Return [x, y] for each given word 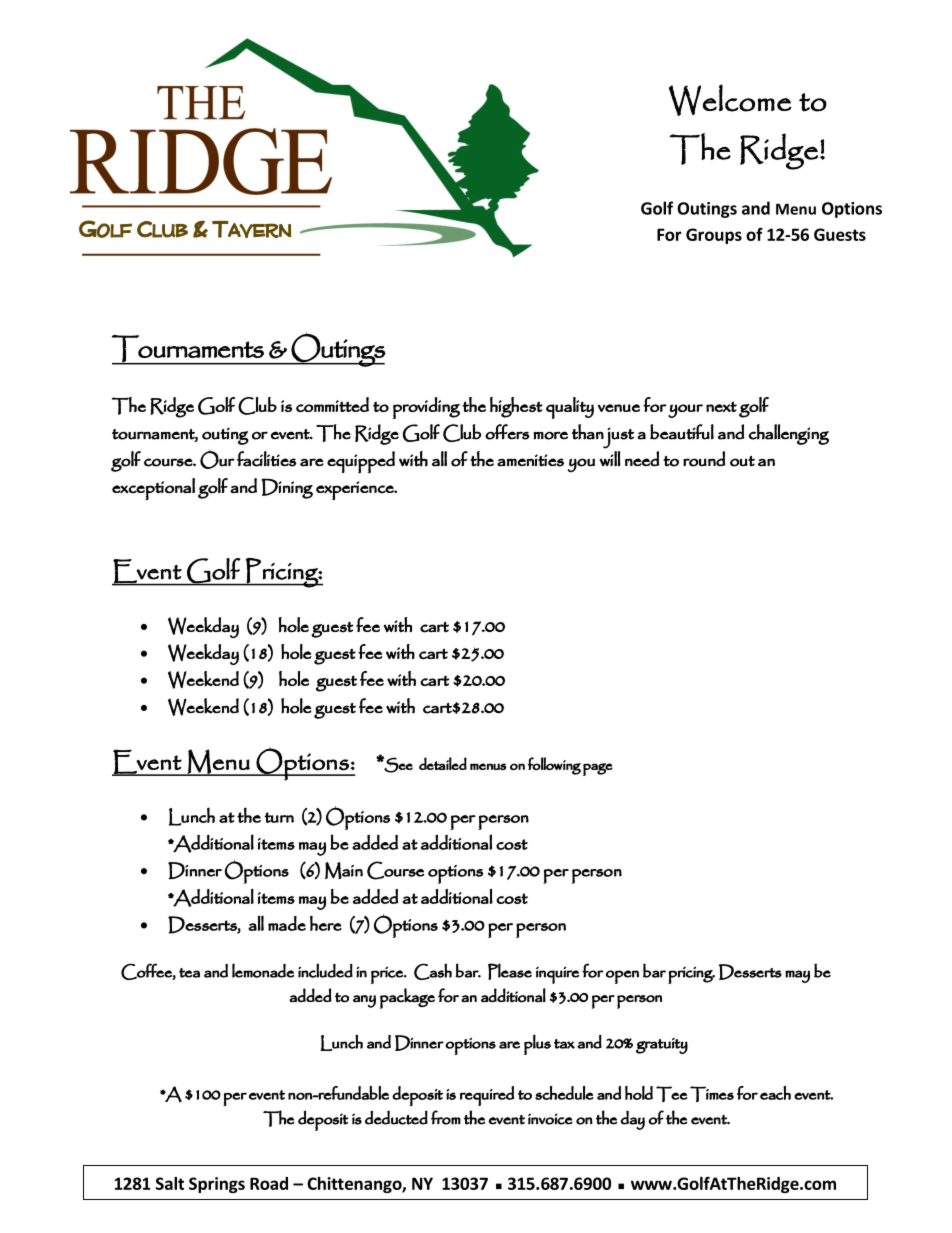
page [598, 769]
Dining [287, 488]
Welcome [730, 100]
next [721, 406]
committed [332, 404]
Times [712, 1094]
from [446, 1117]
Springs [217, 1185]
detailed [443, 763]
